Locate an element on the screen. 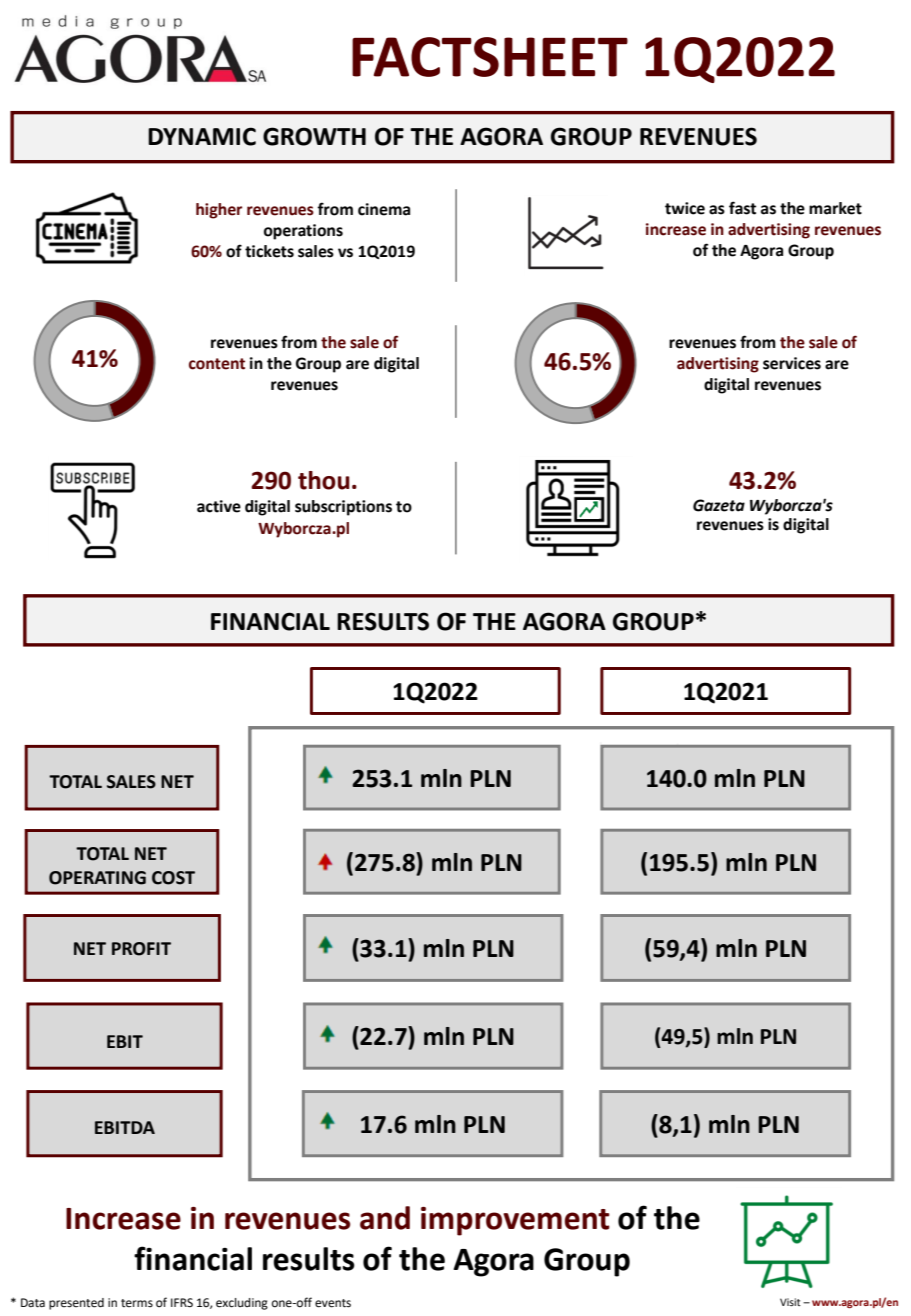 Image resolution: width=911 pixels, height=1316 pixels. services is located at coordinates (792, 363).
